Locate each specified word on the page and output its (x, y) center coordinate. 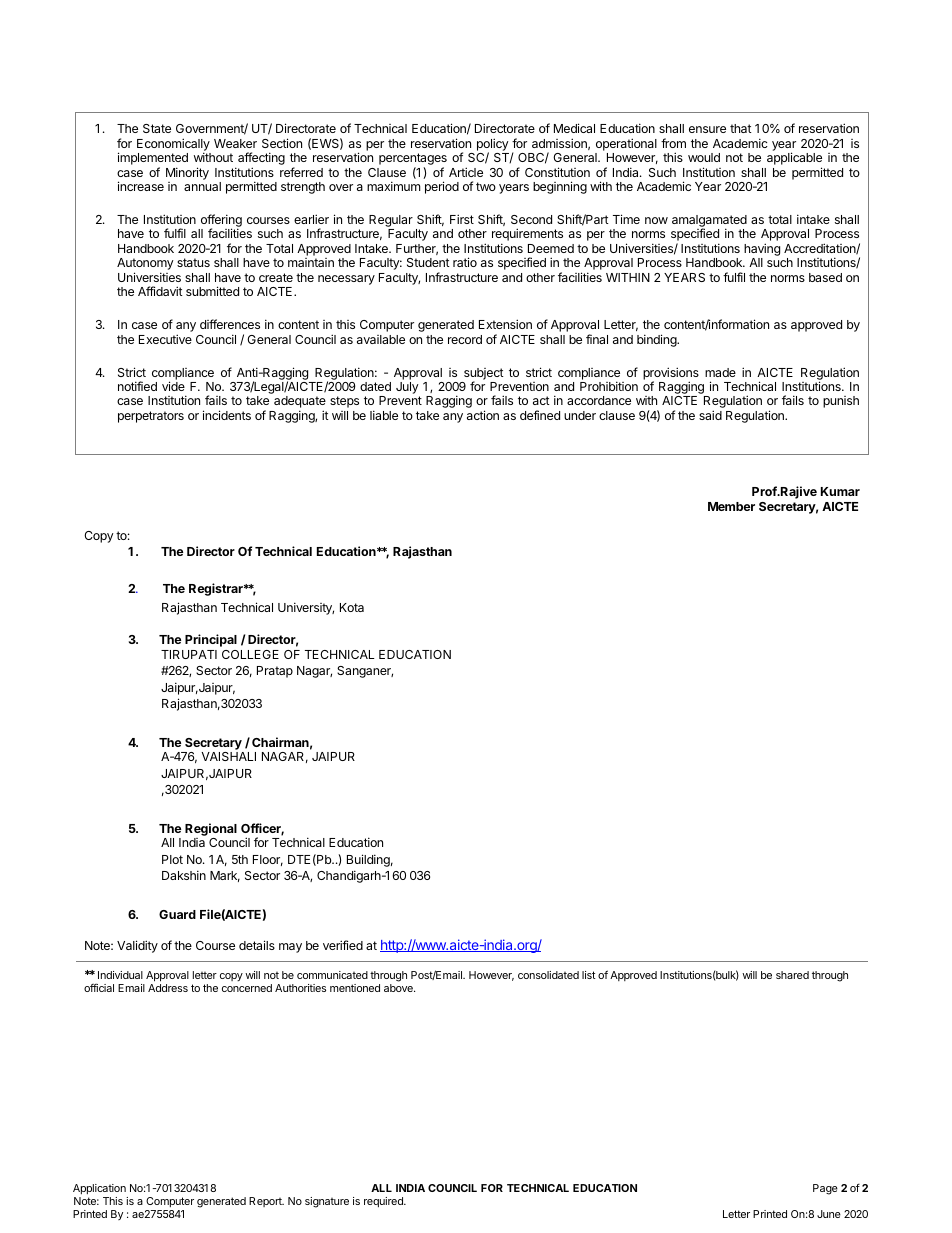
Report (266, 1202)
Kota (352, 607)
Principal (211, 640)
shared (792, 975)
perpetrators (151, 417)
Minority (187, 173)
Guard (177, 914)
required (384, 1202)
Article (466, 172)
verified (343, 945)
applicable (794, 160)
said (710, 415)
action (483, 415)
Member (731, 506)
